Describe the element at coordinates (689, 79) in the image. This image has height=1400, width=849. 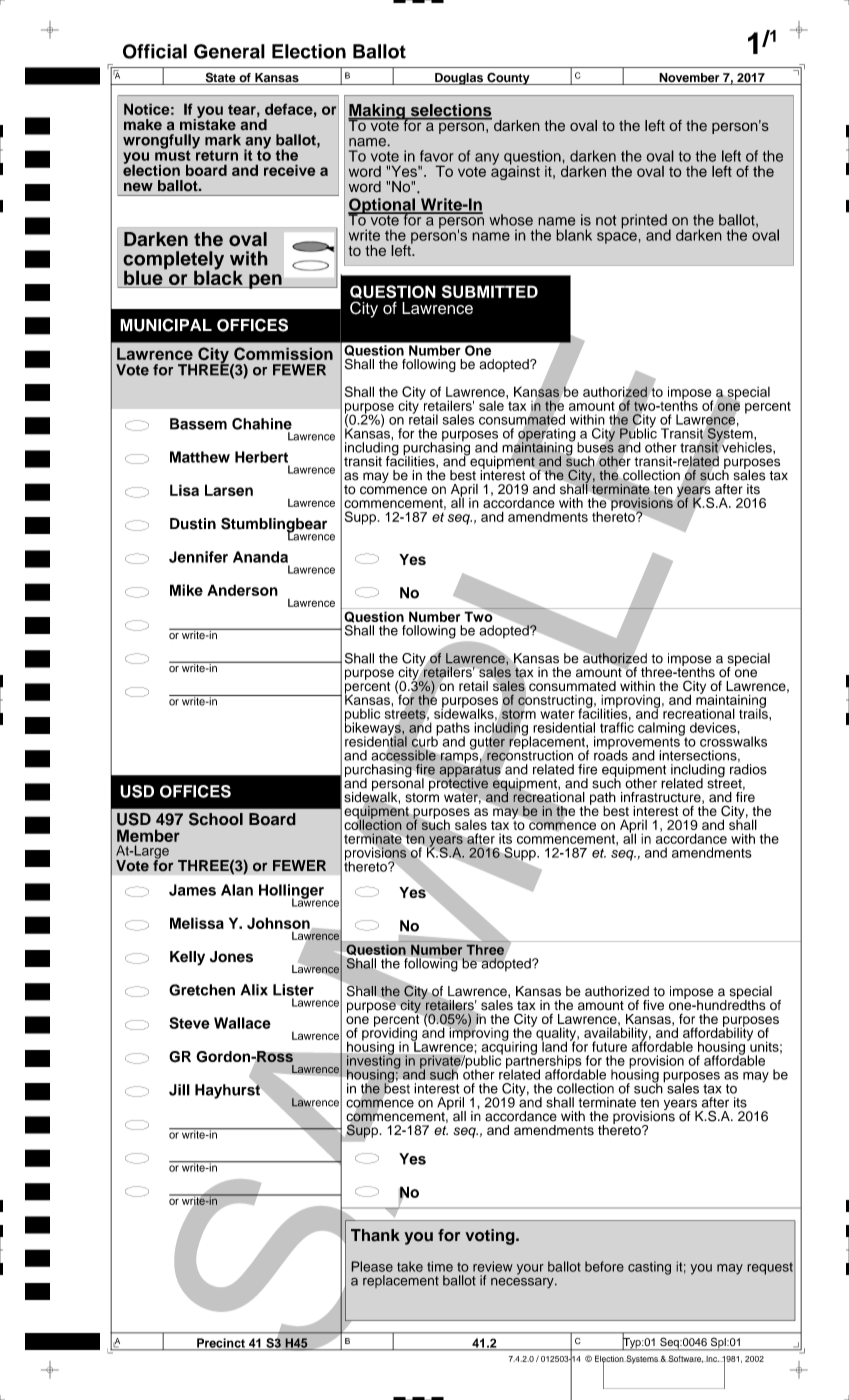
I see `November` at that location.
